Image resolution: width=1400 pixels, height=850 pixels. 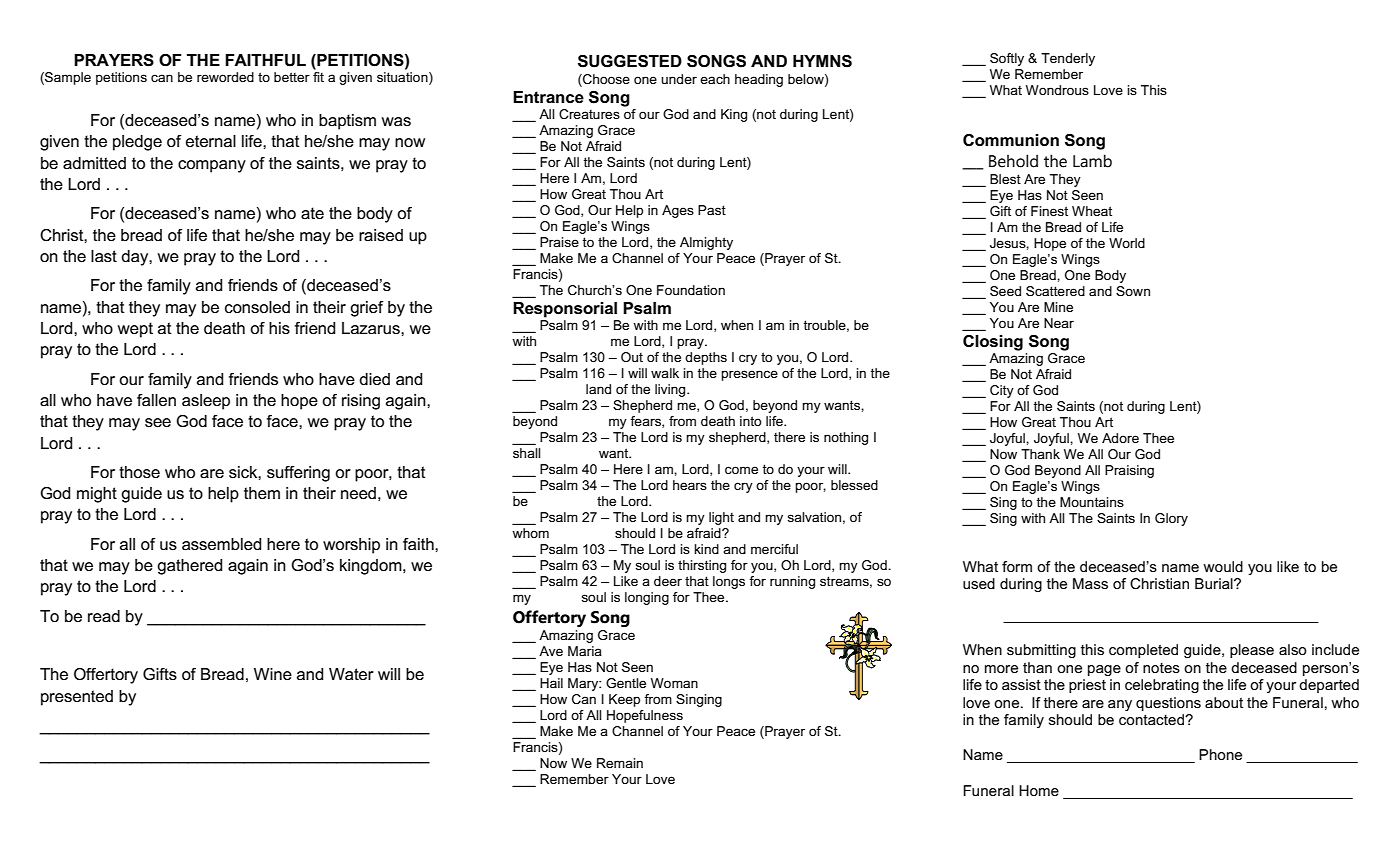 I want to click on Phone, so click(x=1220, y=754).
